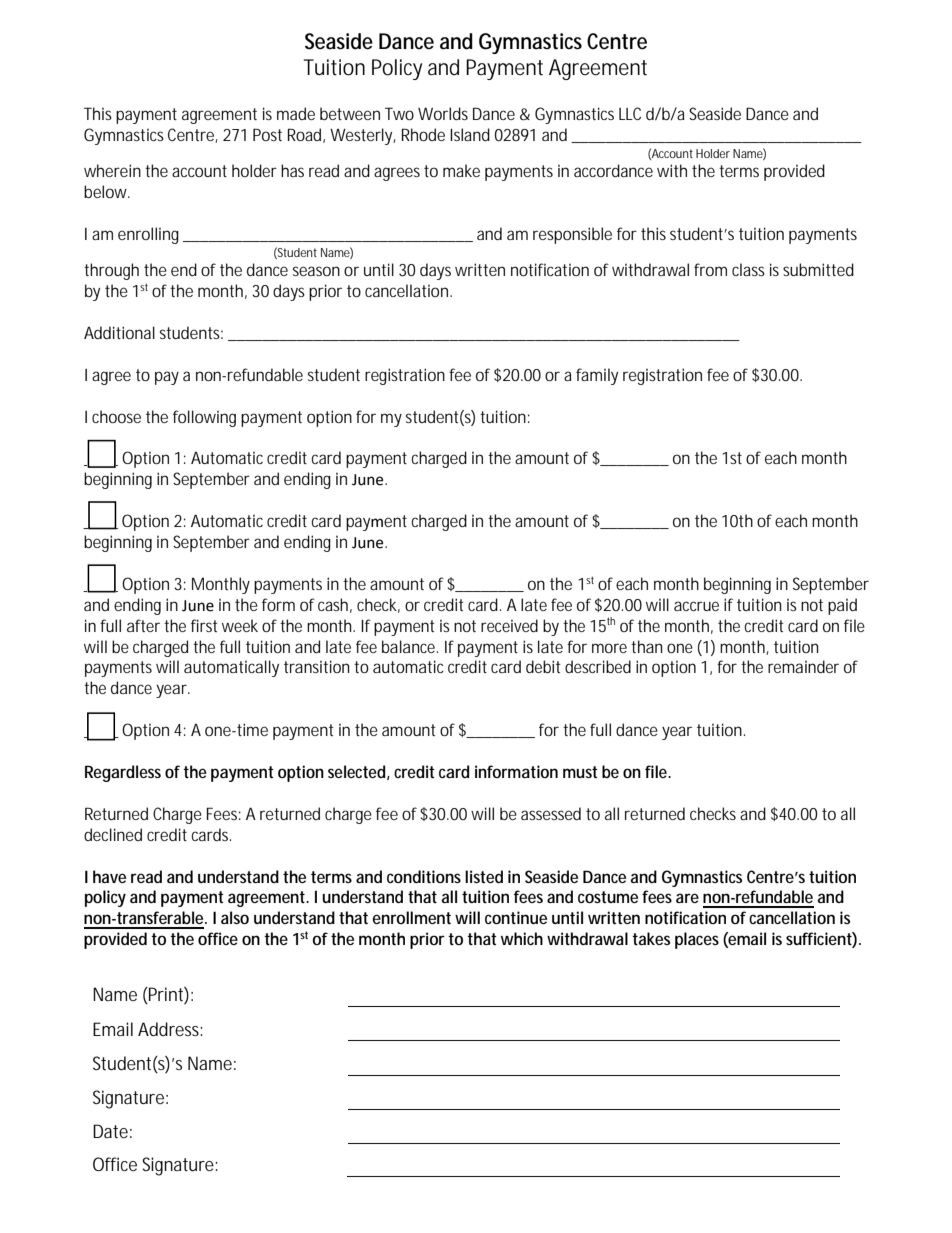 The height and width of the page is (1233, 952). Describe the element at coordinates (696, 606) in the page. I see `accrue` at that location.
